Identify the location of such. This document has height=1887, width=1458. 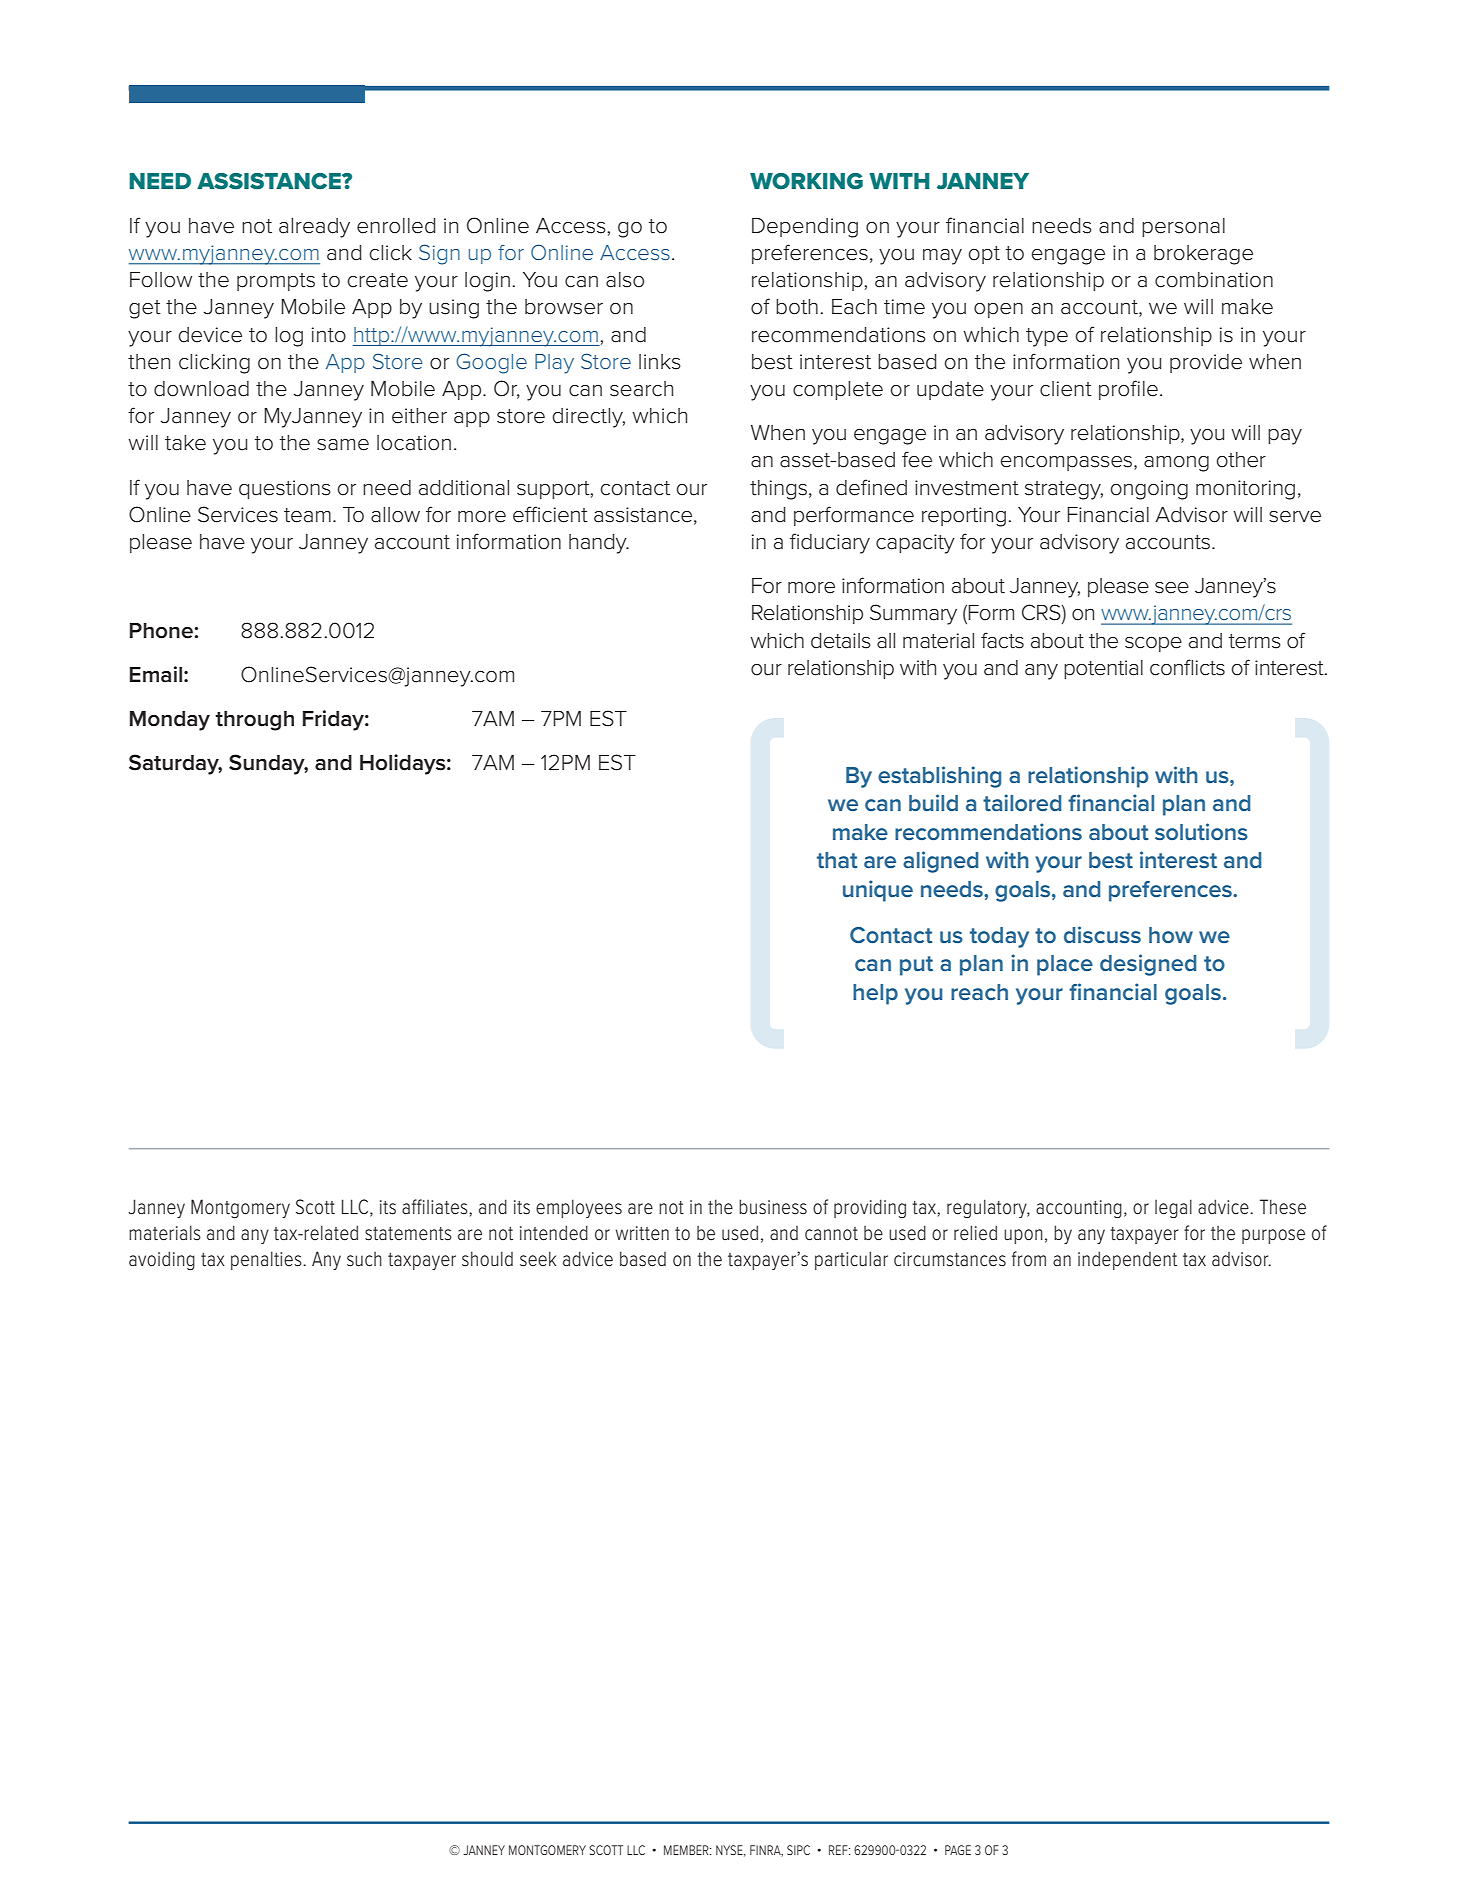
(364, 1259).
